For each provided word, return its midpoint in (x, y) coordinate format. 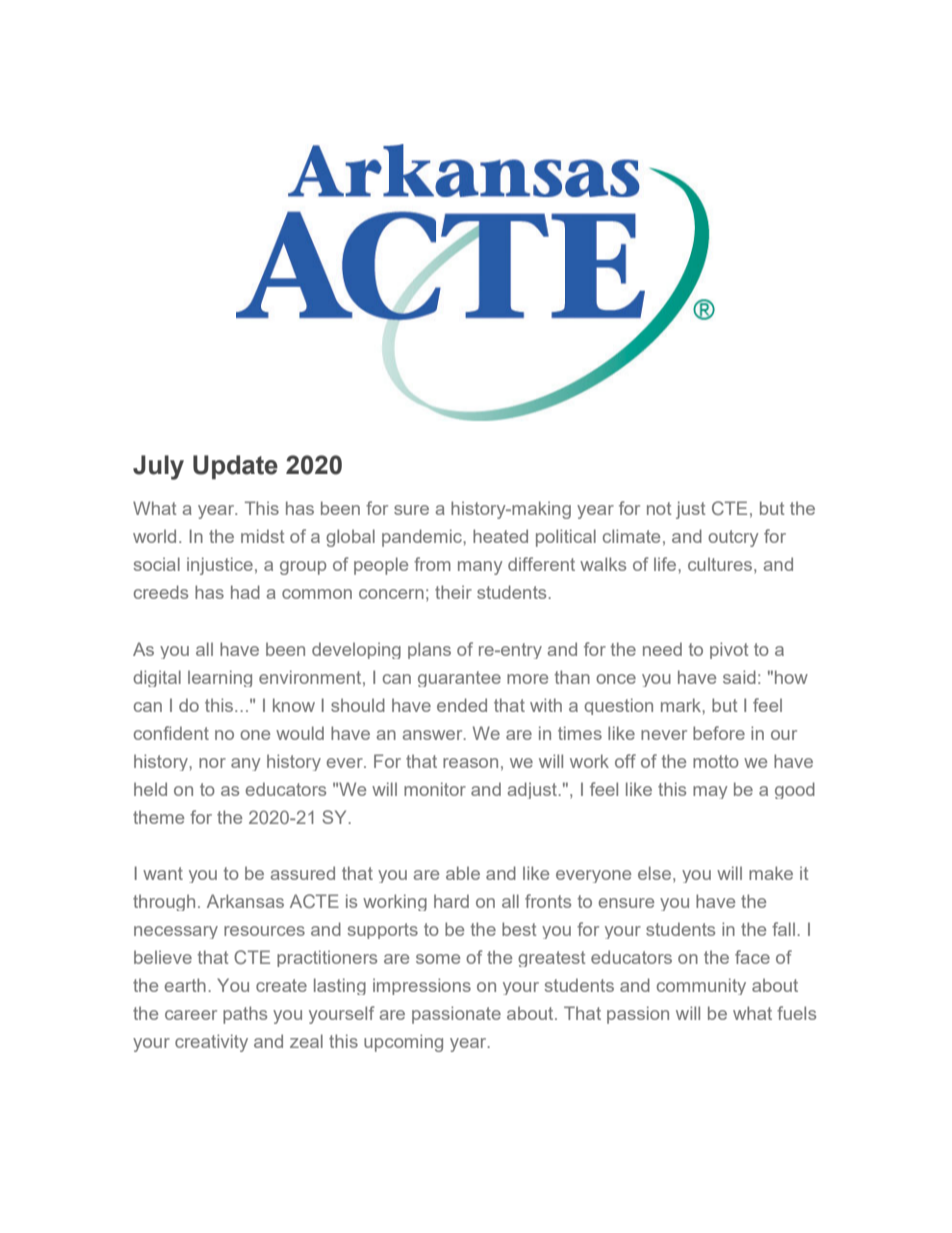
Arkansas (245, 901)
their (453, 592)
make (771, 873)
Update (235, 467)
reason (470, 763)
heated (500, 536)
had (245, 592)
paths (245, 1015)
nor (212, 763)
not (659, 508)
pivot (729, 650)
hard (451, 901)
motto (716, 761)
